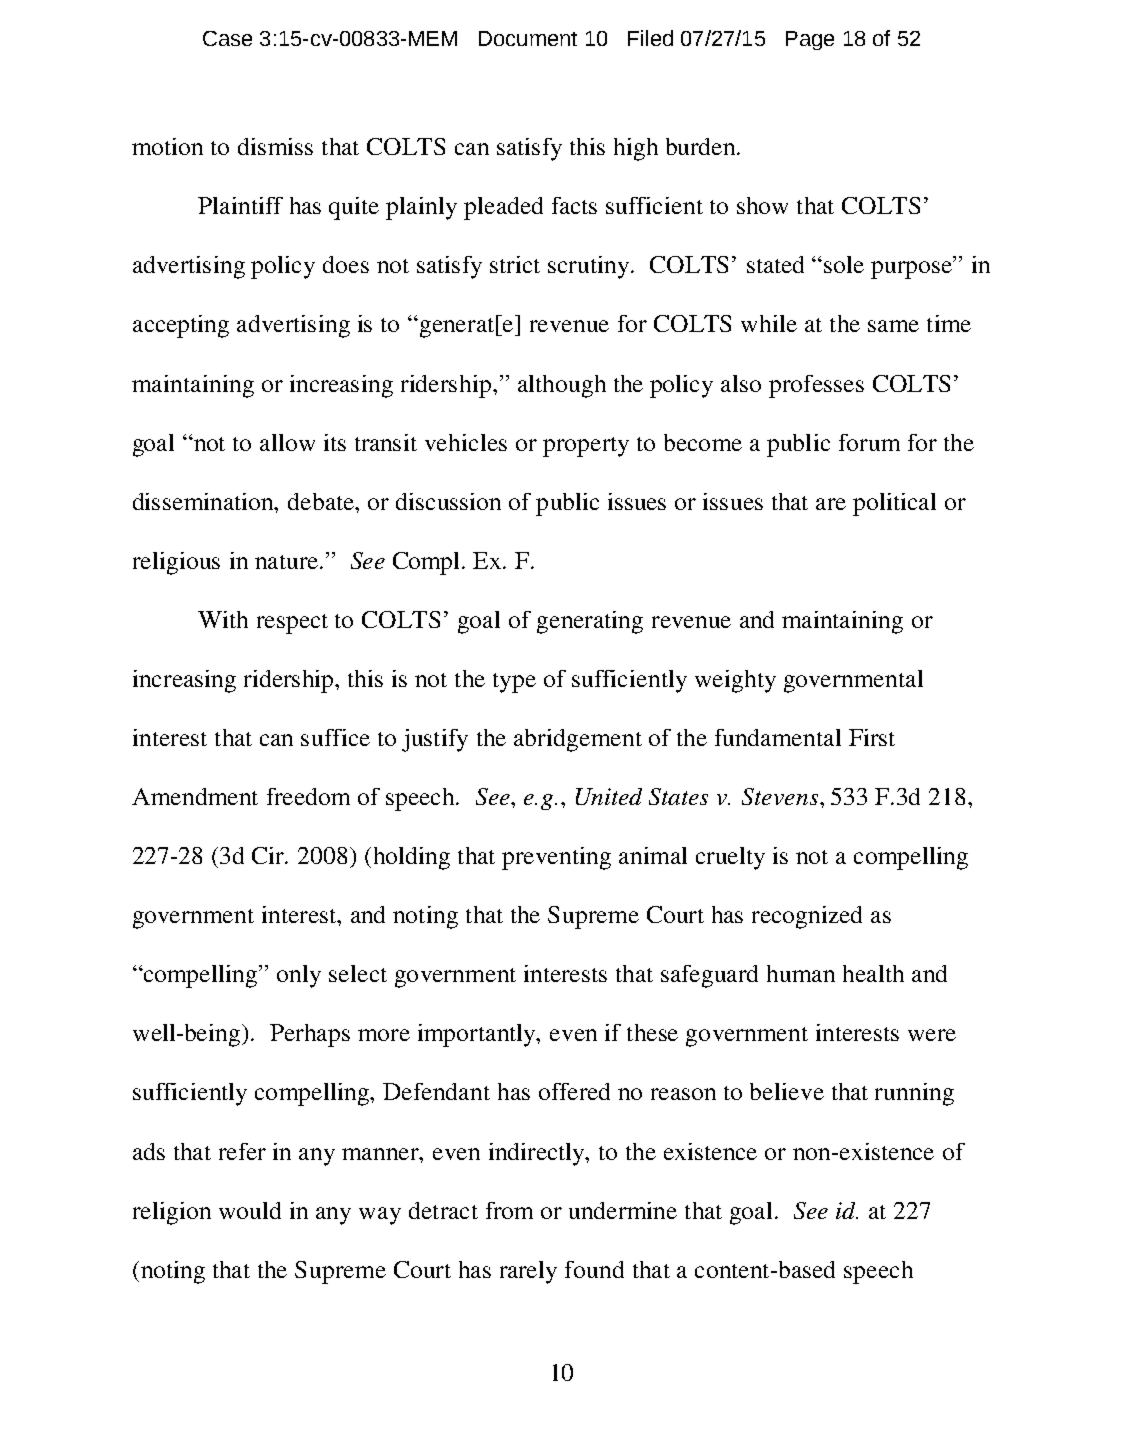 This screenshot has width=1123, height=1453. What do you see at coordinates (250, 1210) in the screenshot?
I see `would` at bounding box center [250, 1210].
